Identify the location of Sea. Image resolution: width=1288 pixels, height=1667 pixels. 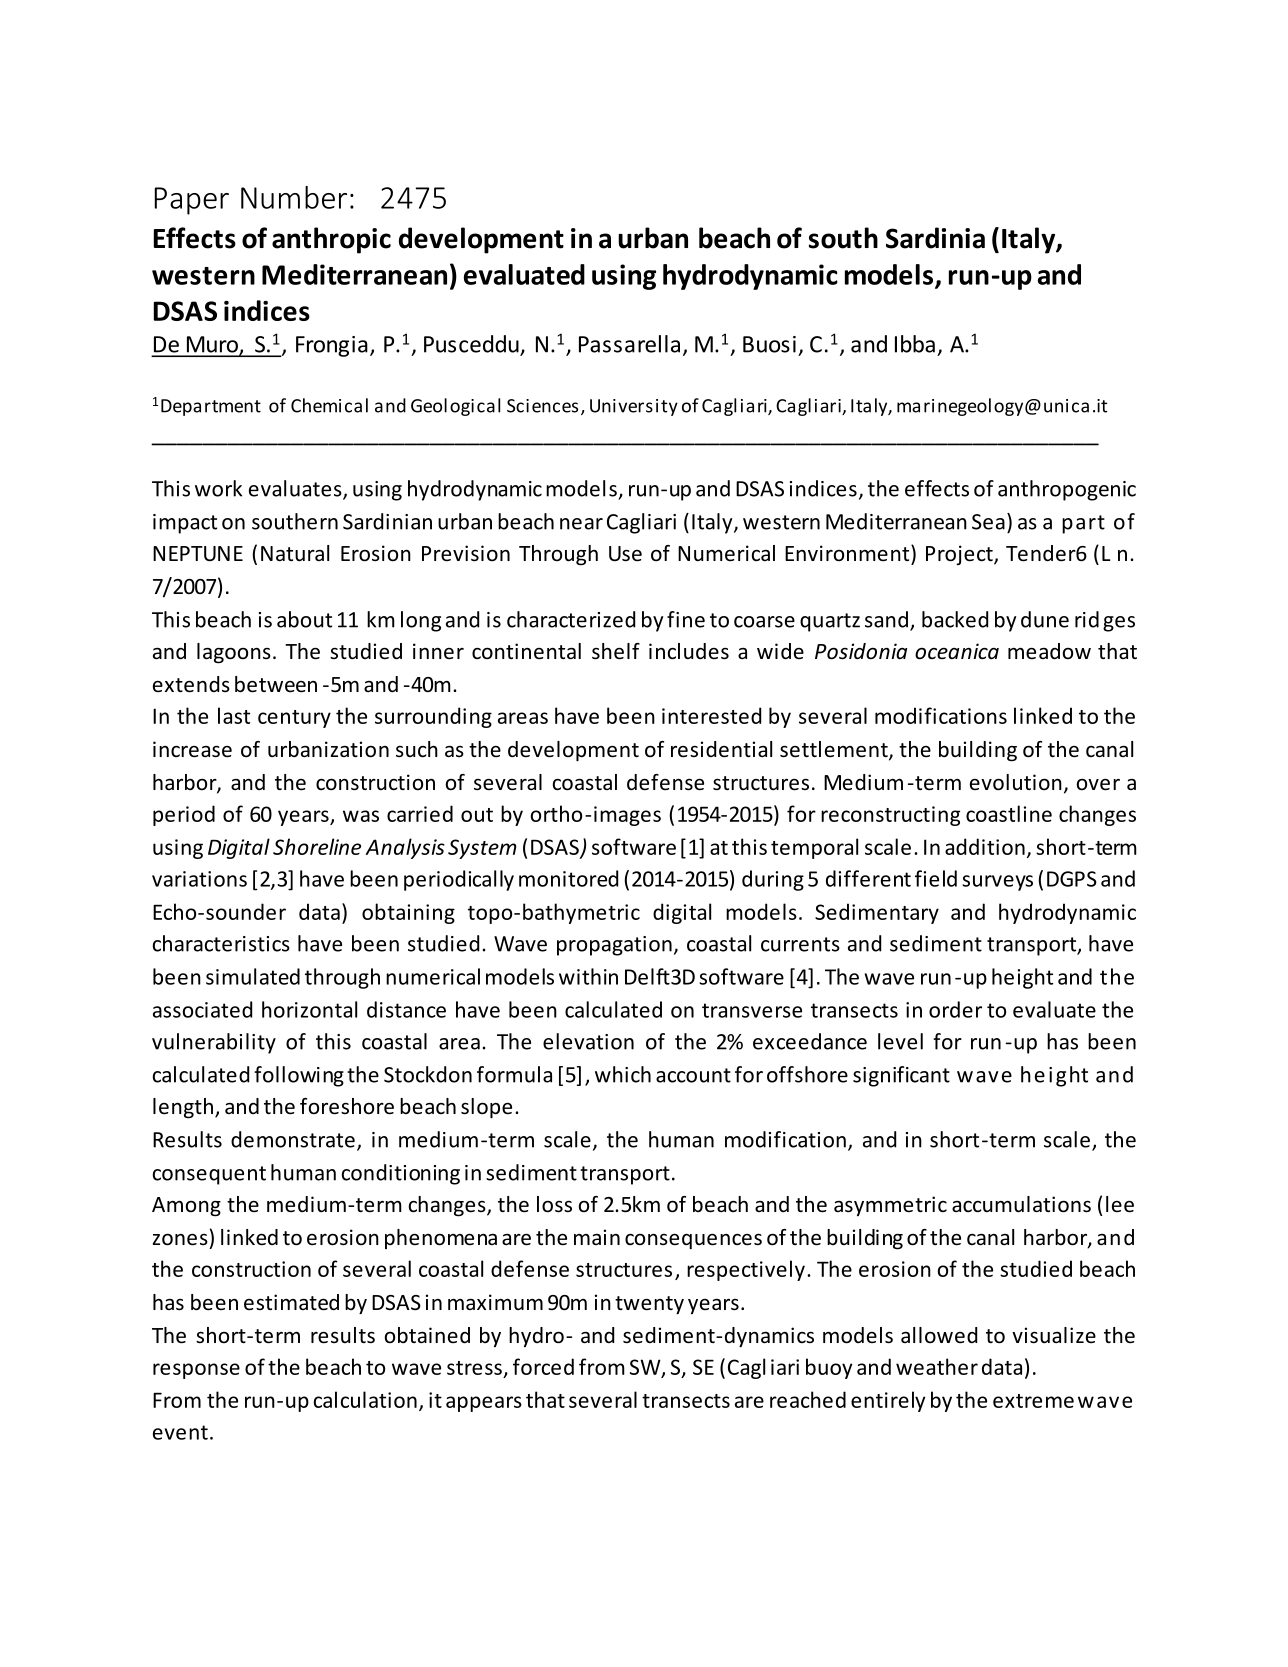
(988, 522).
